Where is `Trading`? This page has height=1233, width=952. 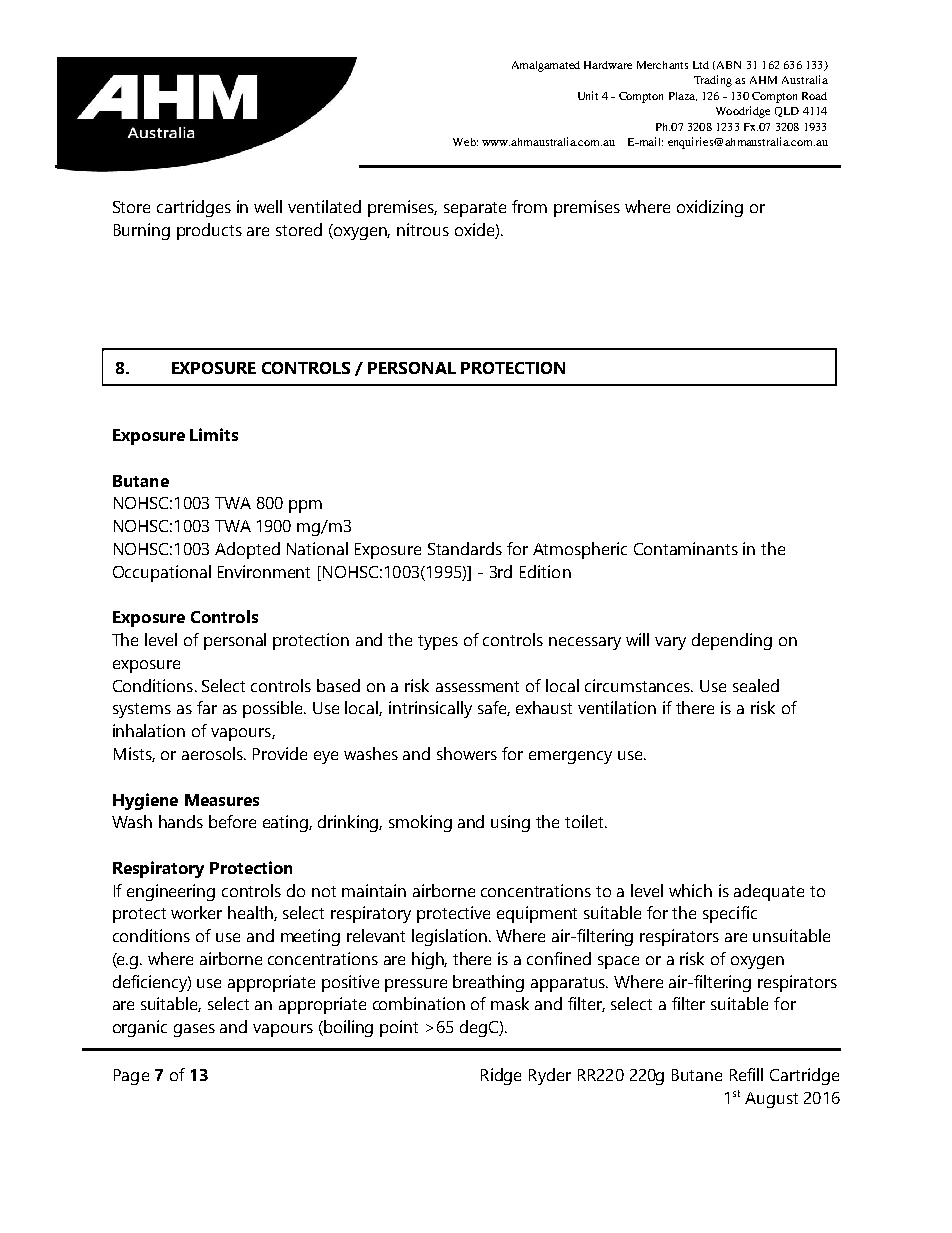 Trading is located at coordinates (713, 81).
